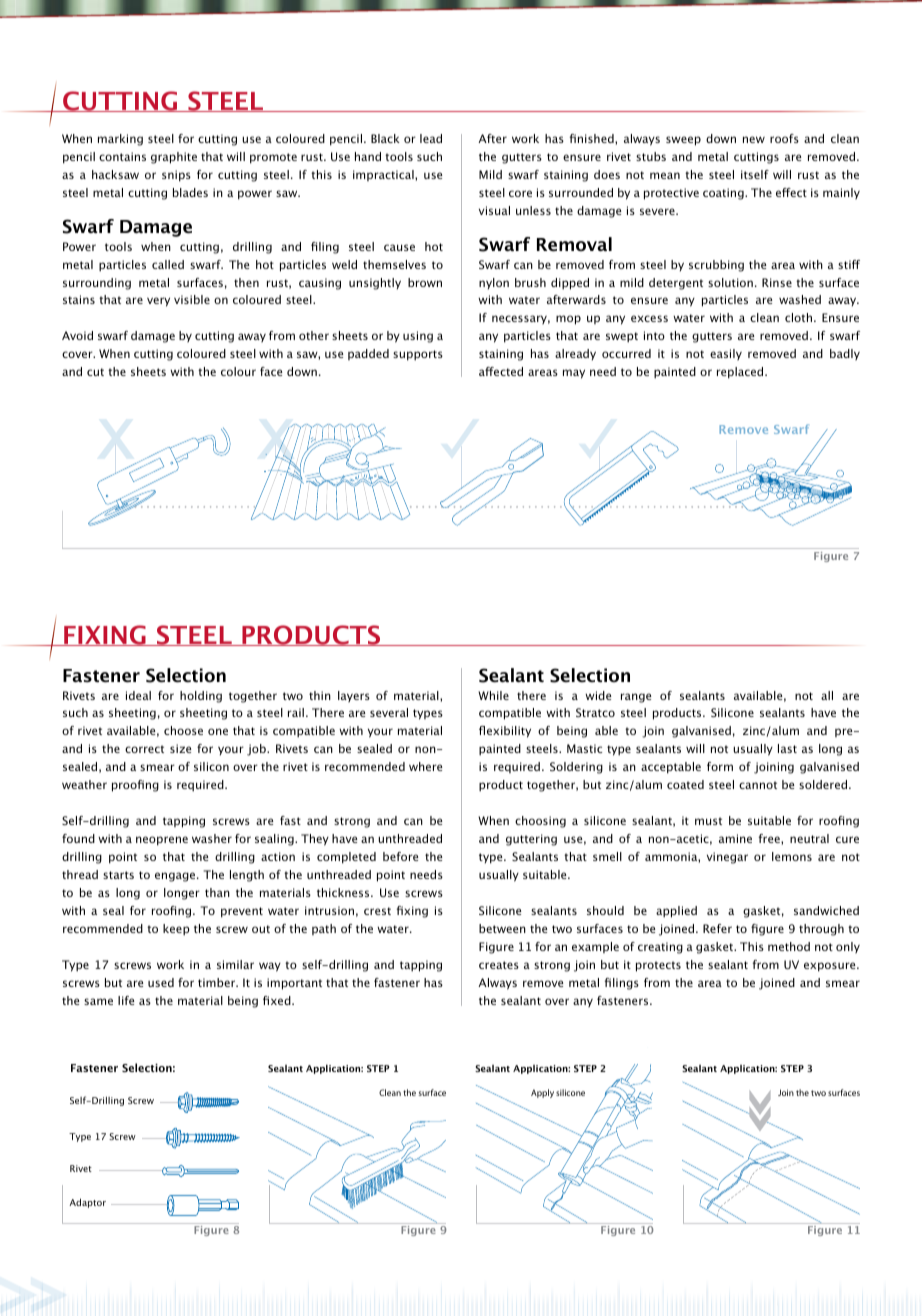  Describe the element at coordinates (502, 928) in the image. I see `between` at that location.
